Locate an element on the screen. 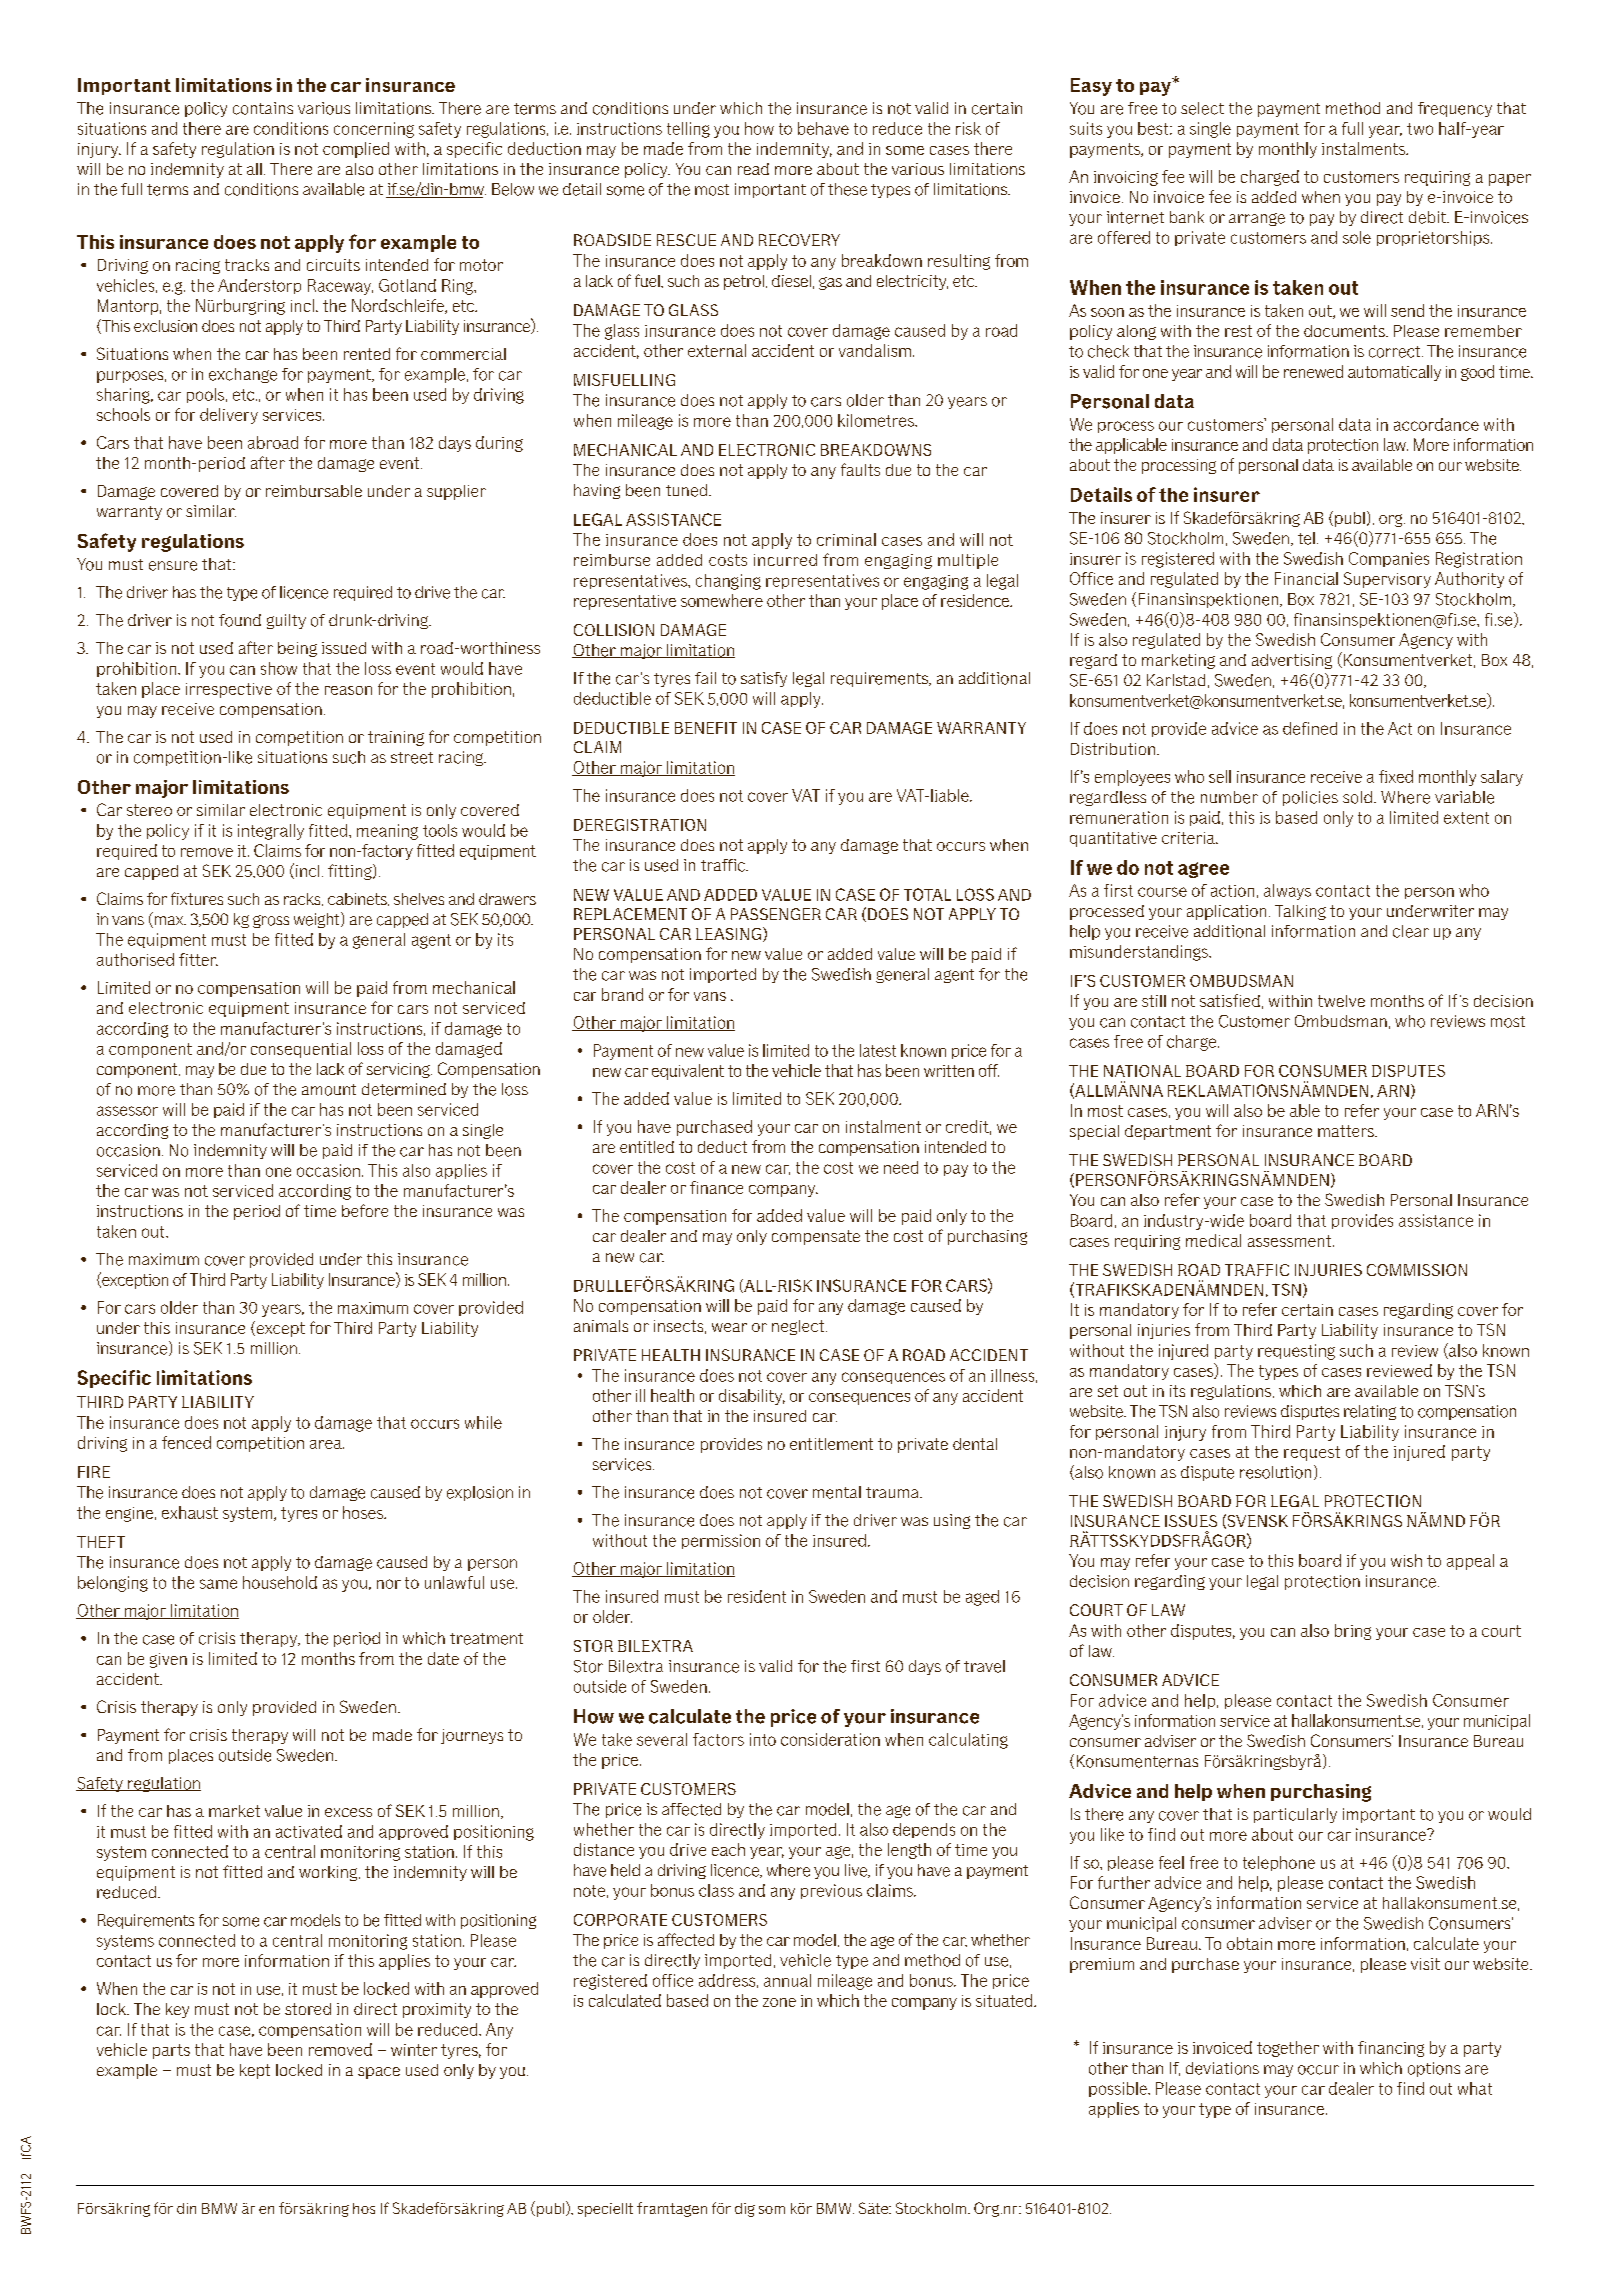 This screenshot has height=2278, width=1611. sold is located at coordinates (1357, 797).
